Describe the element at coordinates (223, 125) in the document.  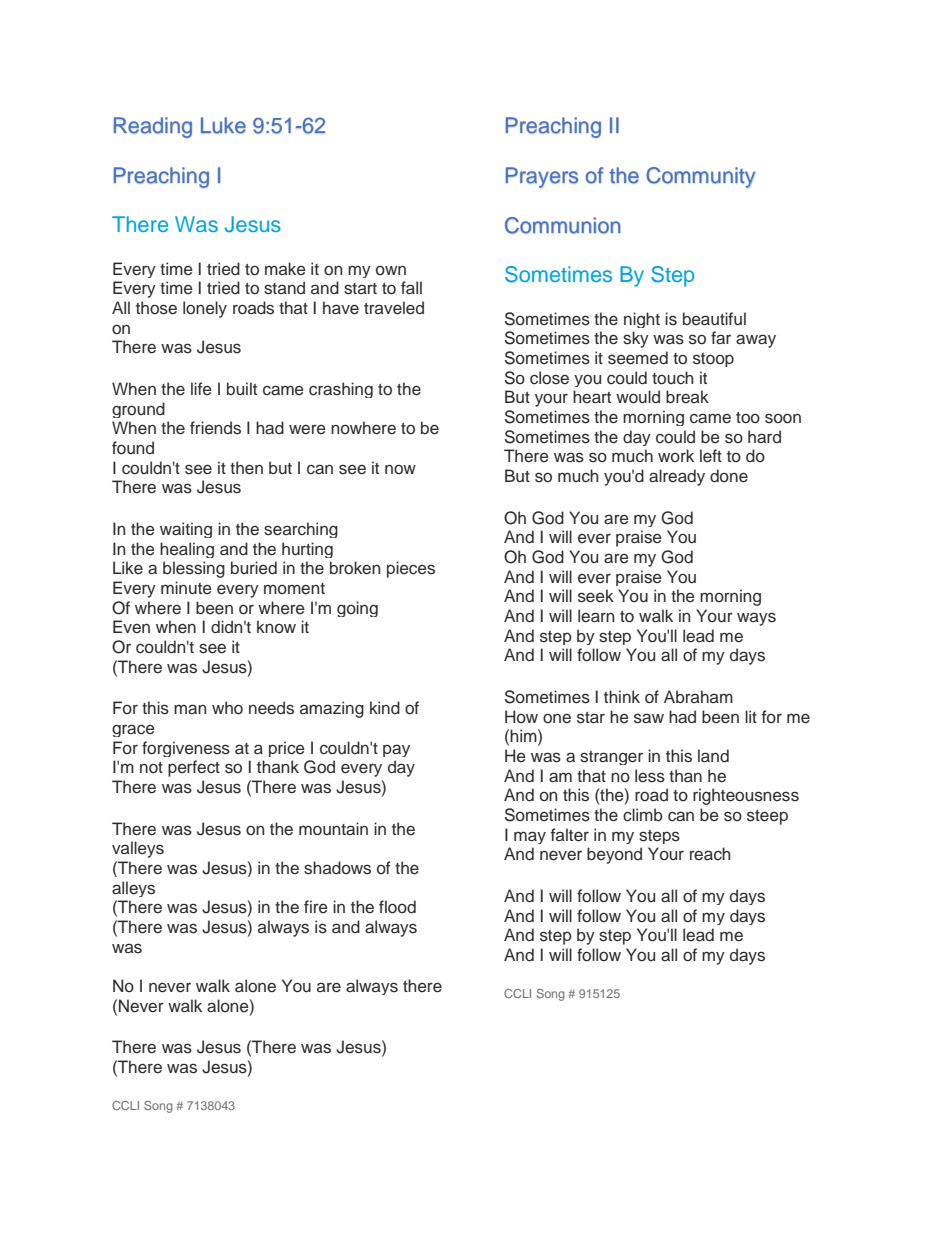
I see `Luke` at that location.
